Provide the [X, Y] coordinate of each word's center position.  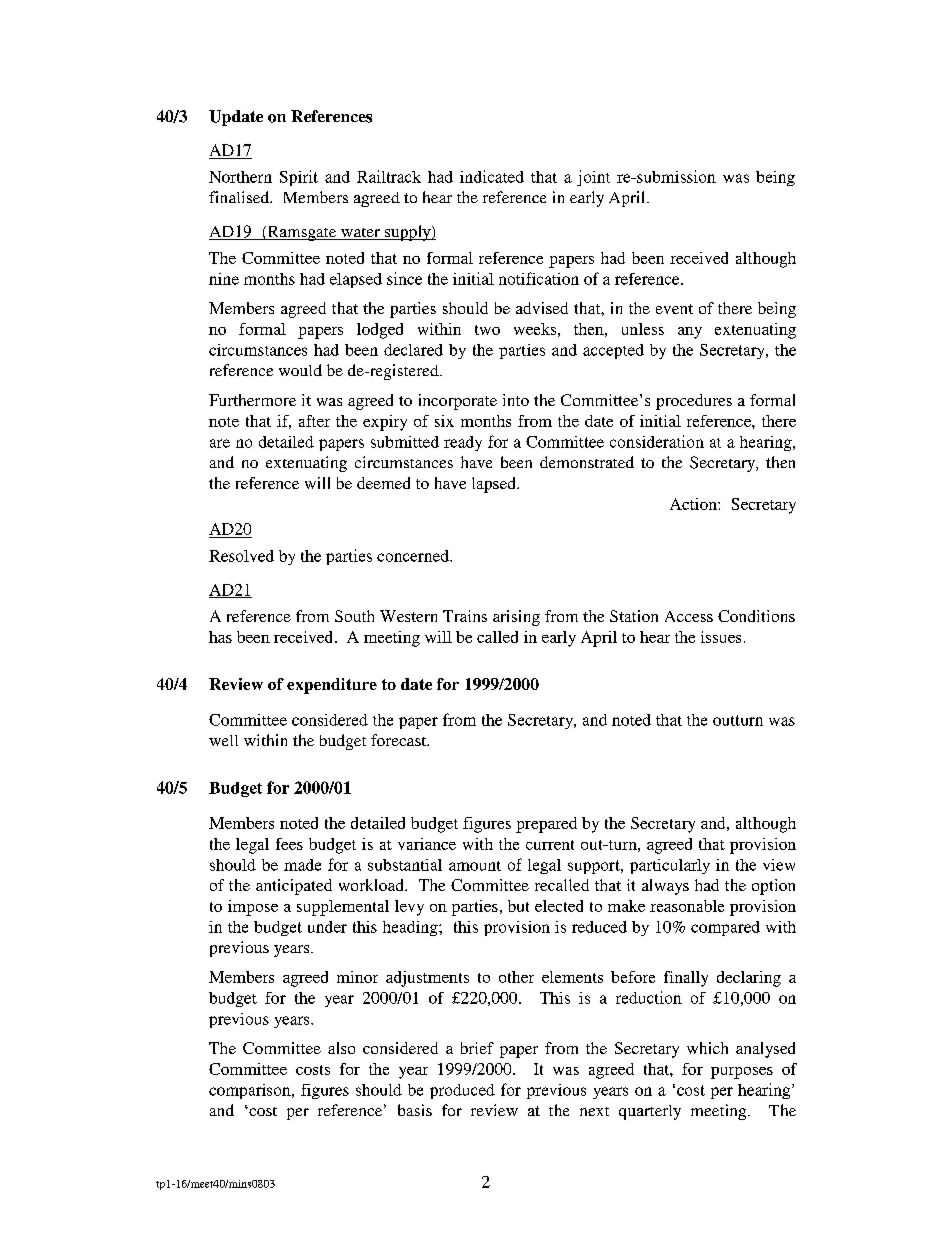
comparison [251, 1091]
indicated [492, 176]
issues [721, 637]
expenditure [332, 686]
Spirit [299, 178]
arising [516, 618]
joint [593, 178]
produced [462, 1091]
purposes [742, 1073]
